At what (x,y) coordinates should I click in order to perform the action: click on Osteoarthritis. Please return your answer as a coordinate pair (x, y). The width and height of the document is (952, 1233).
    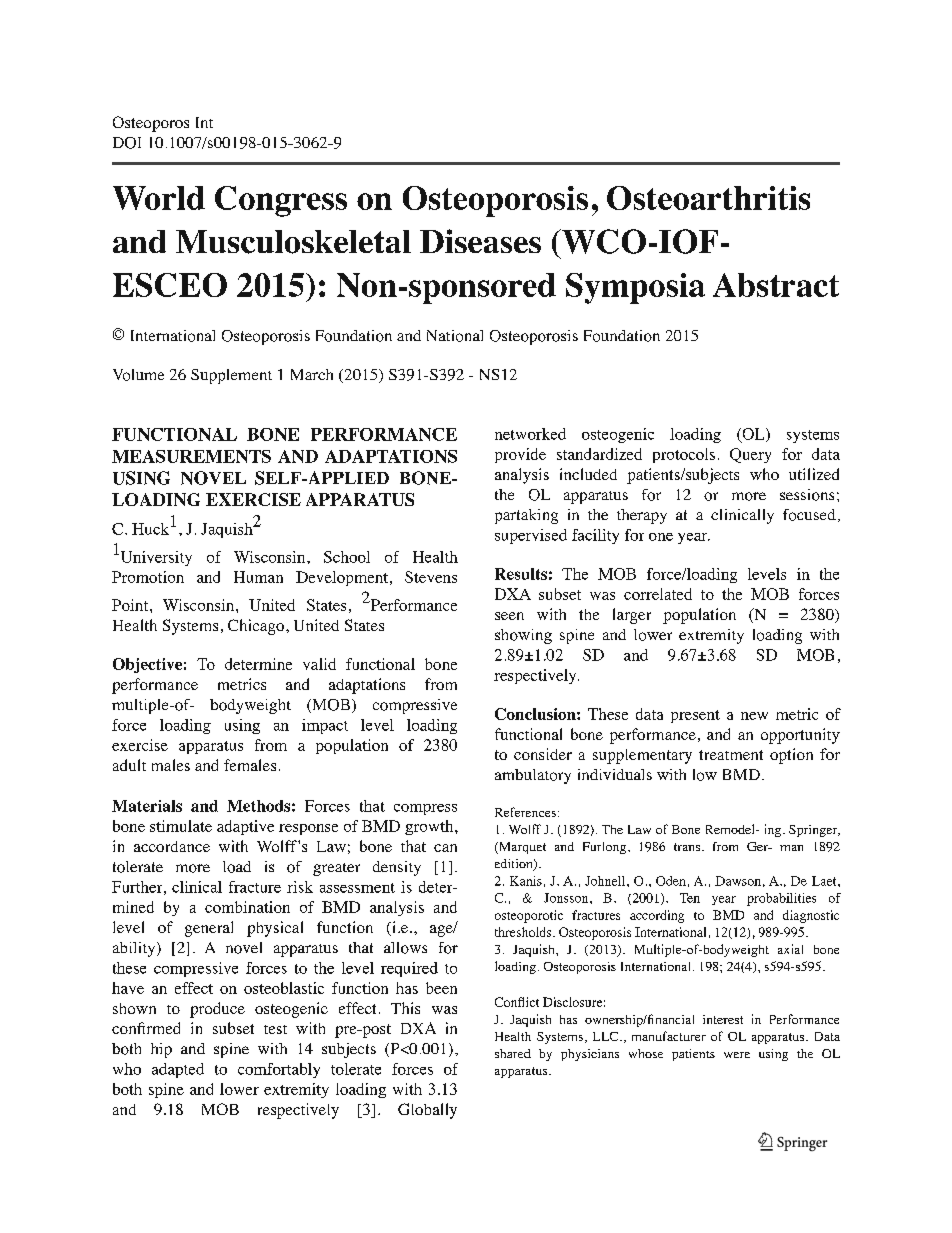
    Looking at the image, I should click on (708, 198).
